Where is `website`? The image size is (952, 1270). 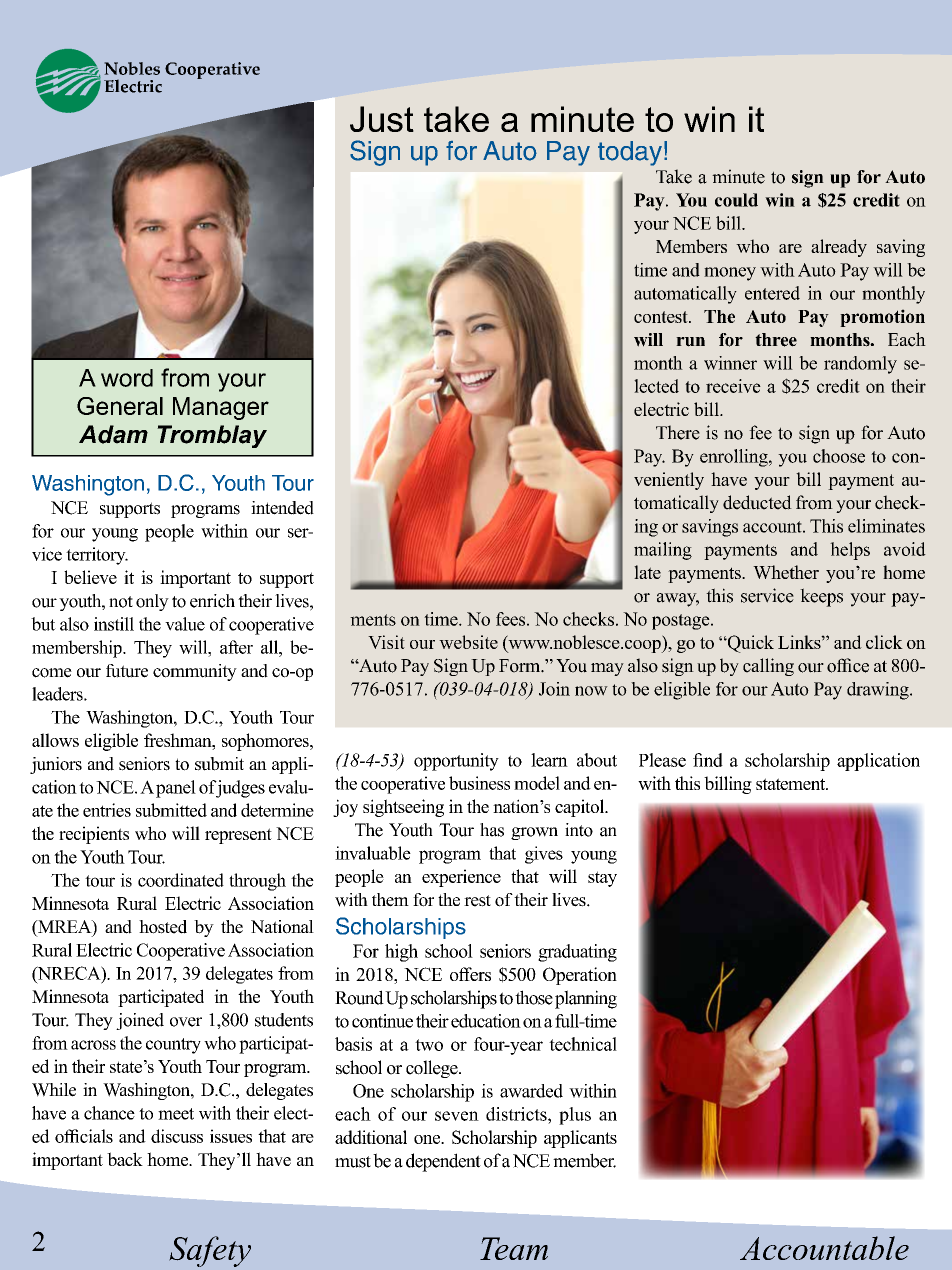
website is located at coordinates (468, 642).
